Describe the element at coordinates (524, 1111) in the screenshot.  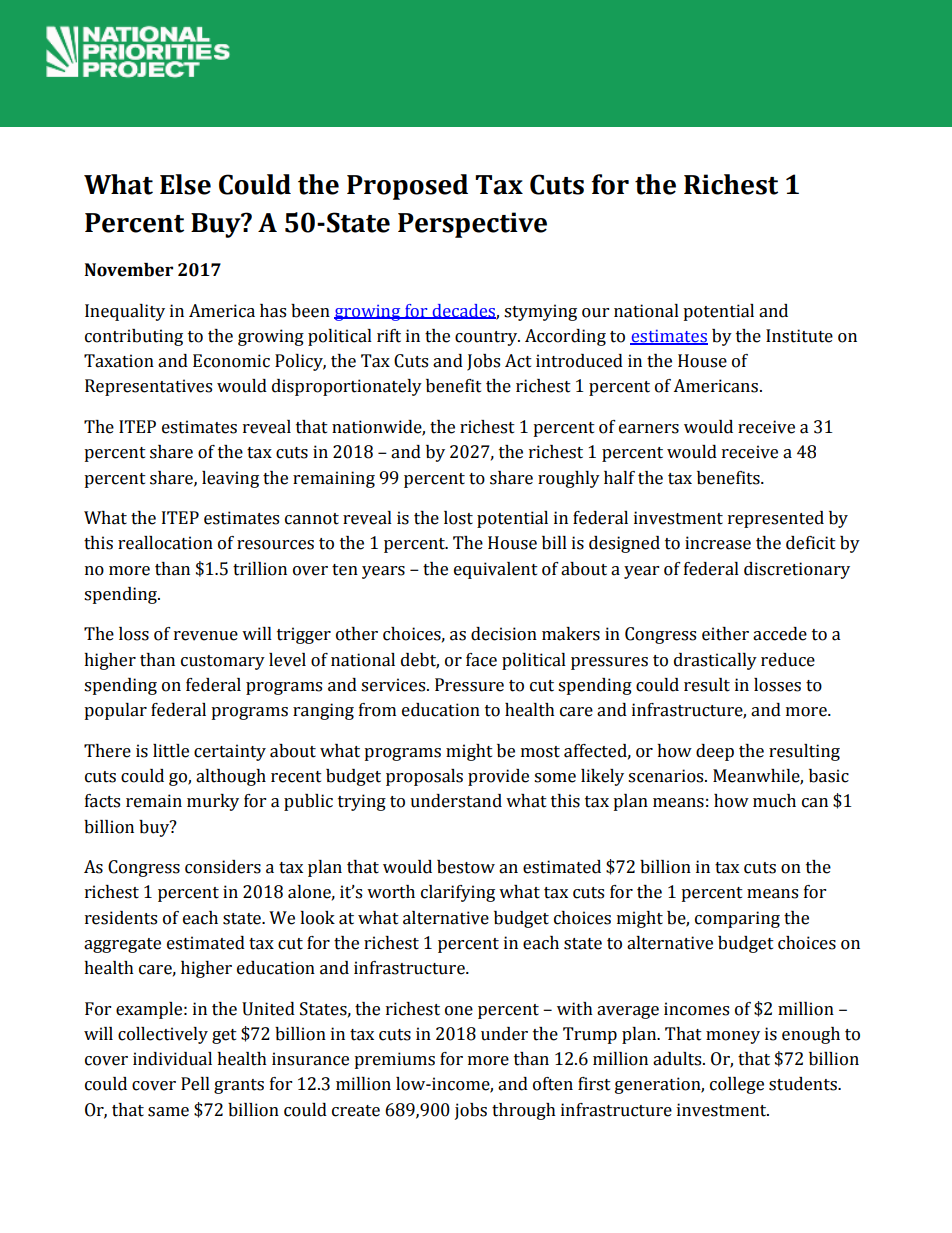
I see `through` at that location.
